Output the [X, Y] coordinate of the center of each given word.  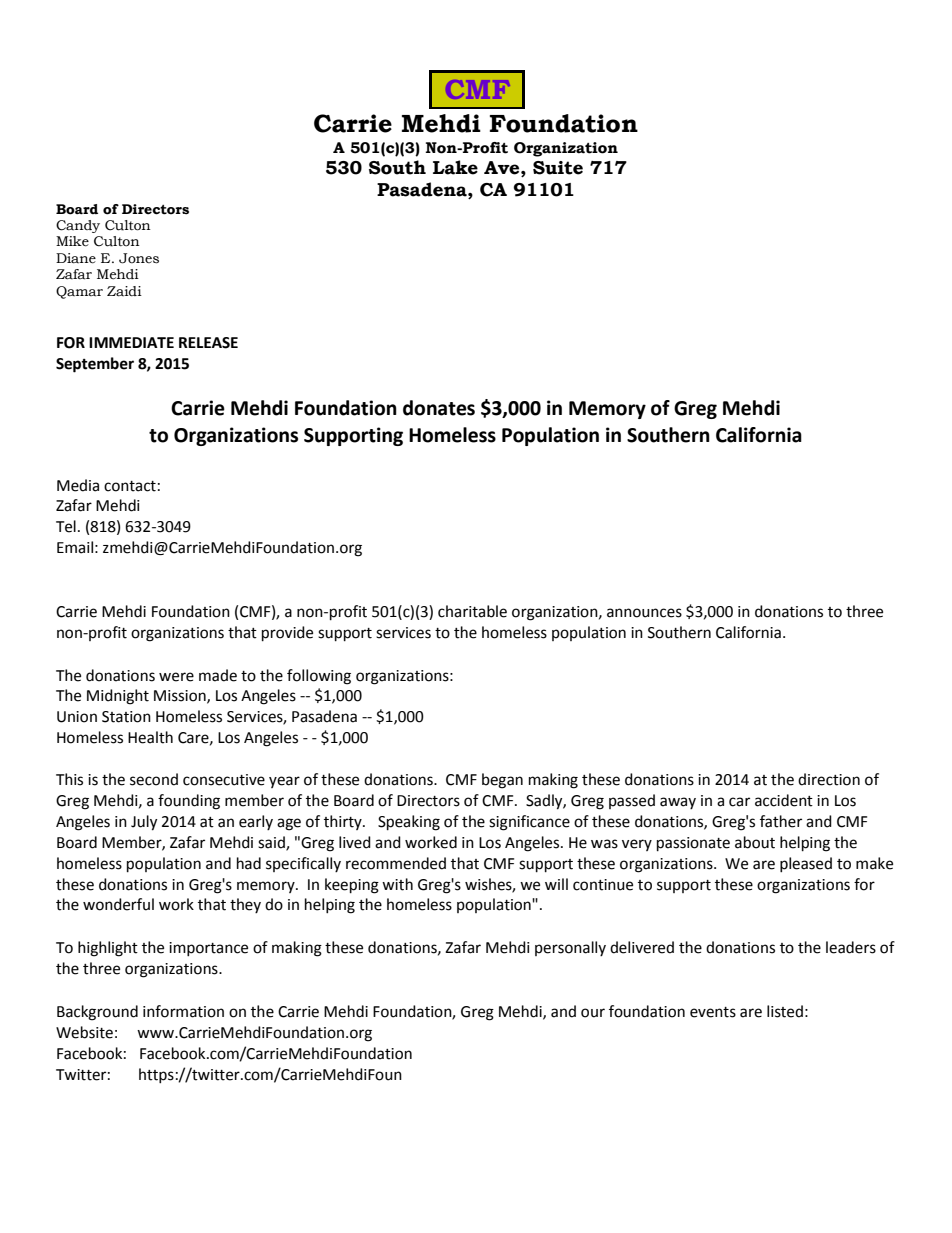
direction [829, 779]
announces [644, 613]
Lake [455, 167]
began [502, 781]
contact [130, 486]
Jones [139, 258]
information [183, 1011]
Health [150, 737]
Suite [558, 168]
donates [439, 408]
